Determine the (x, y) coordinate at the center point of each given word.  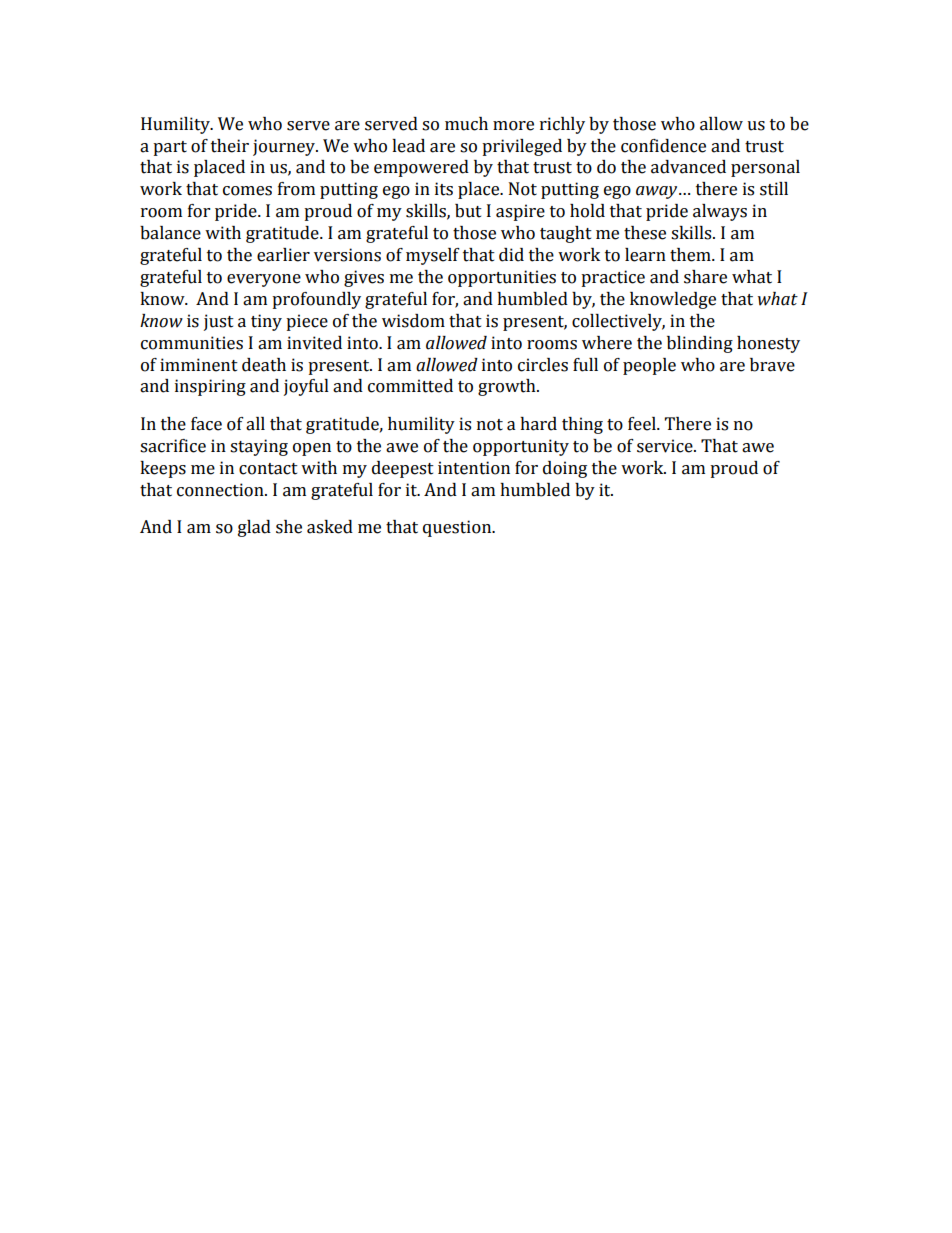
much (466, 124)
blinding (700, 344)
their (230, 146)
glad (254, 528)
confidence (663, 146)
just (219, 322)
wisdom (413, 321)
